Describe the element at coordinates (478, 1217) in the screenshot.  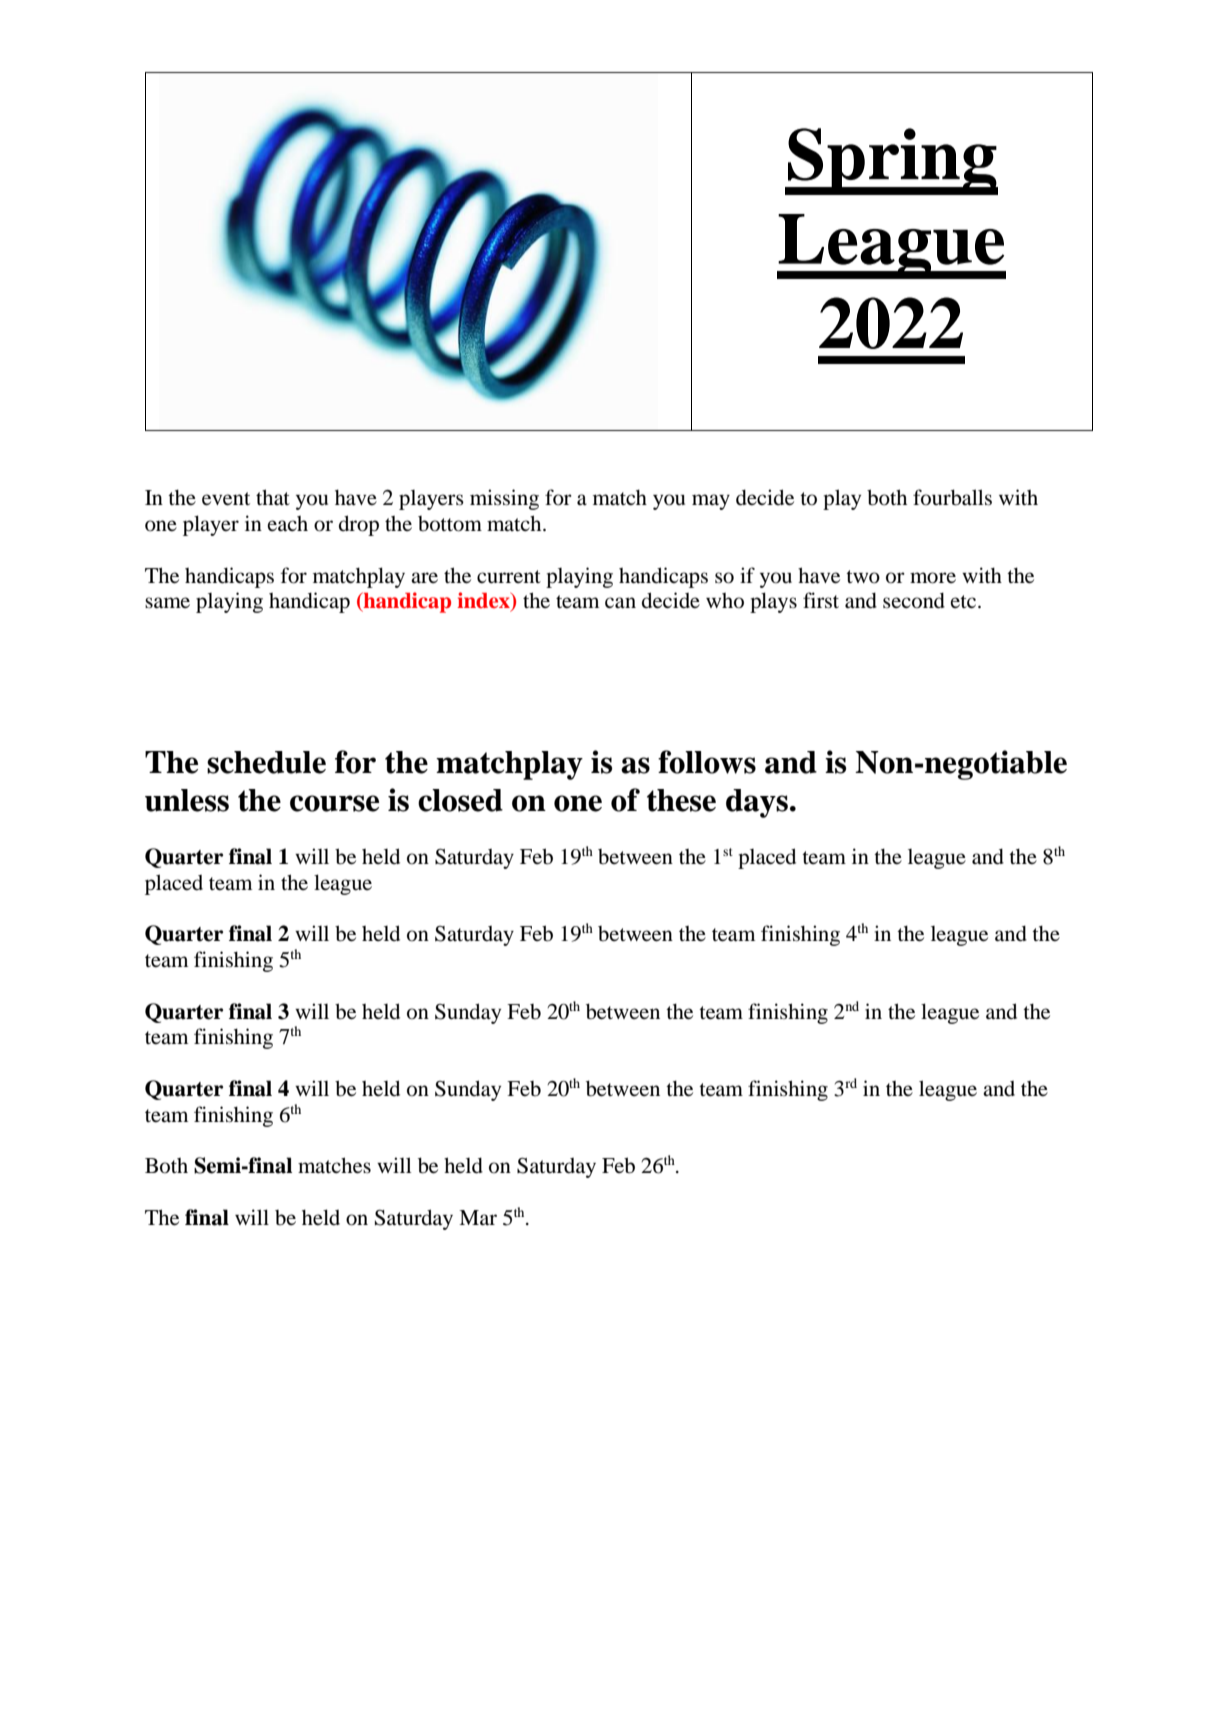
I see `Mar` at that location.
